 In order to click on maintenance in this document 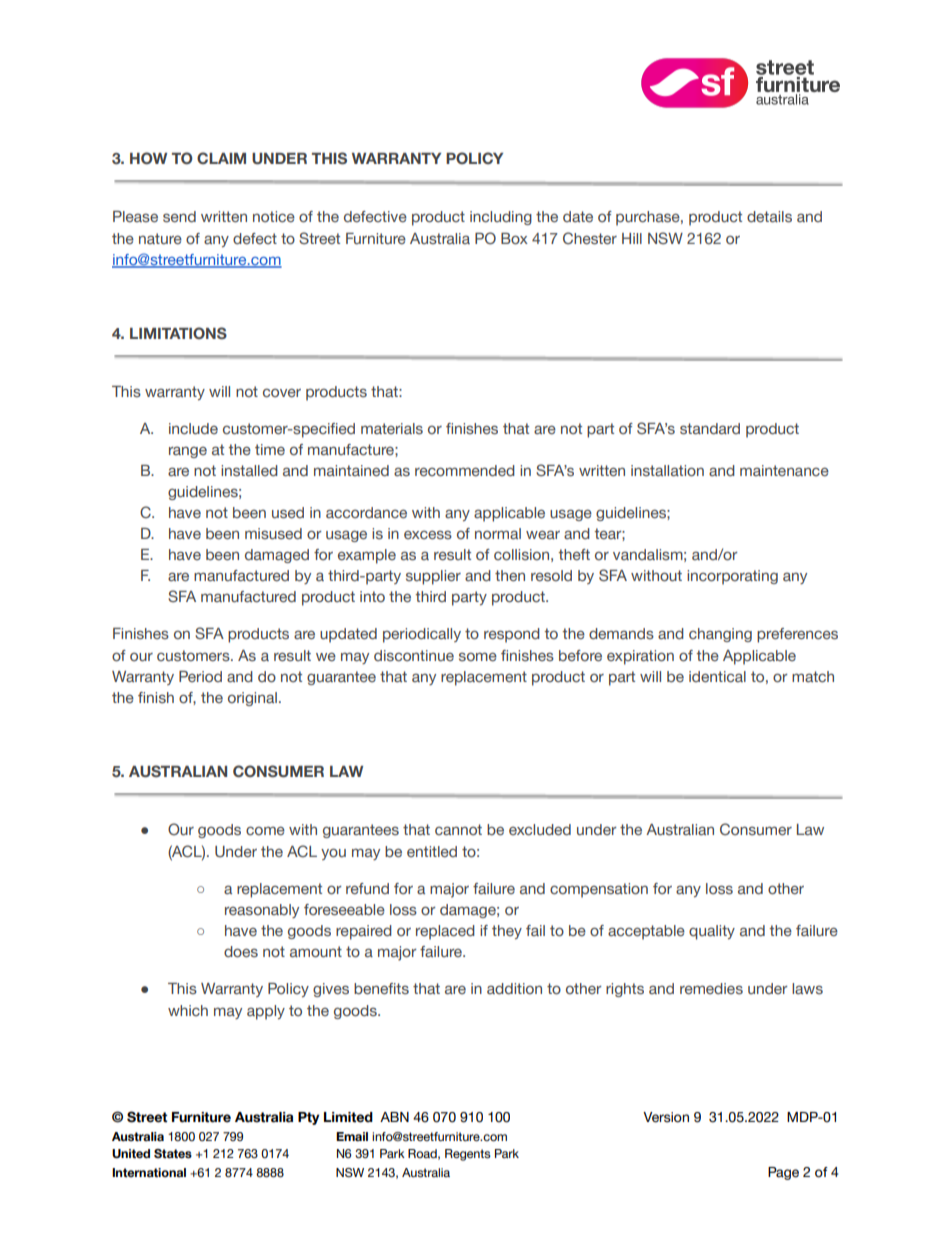, I will do `click(784, 470)`.
